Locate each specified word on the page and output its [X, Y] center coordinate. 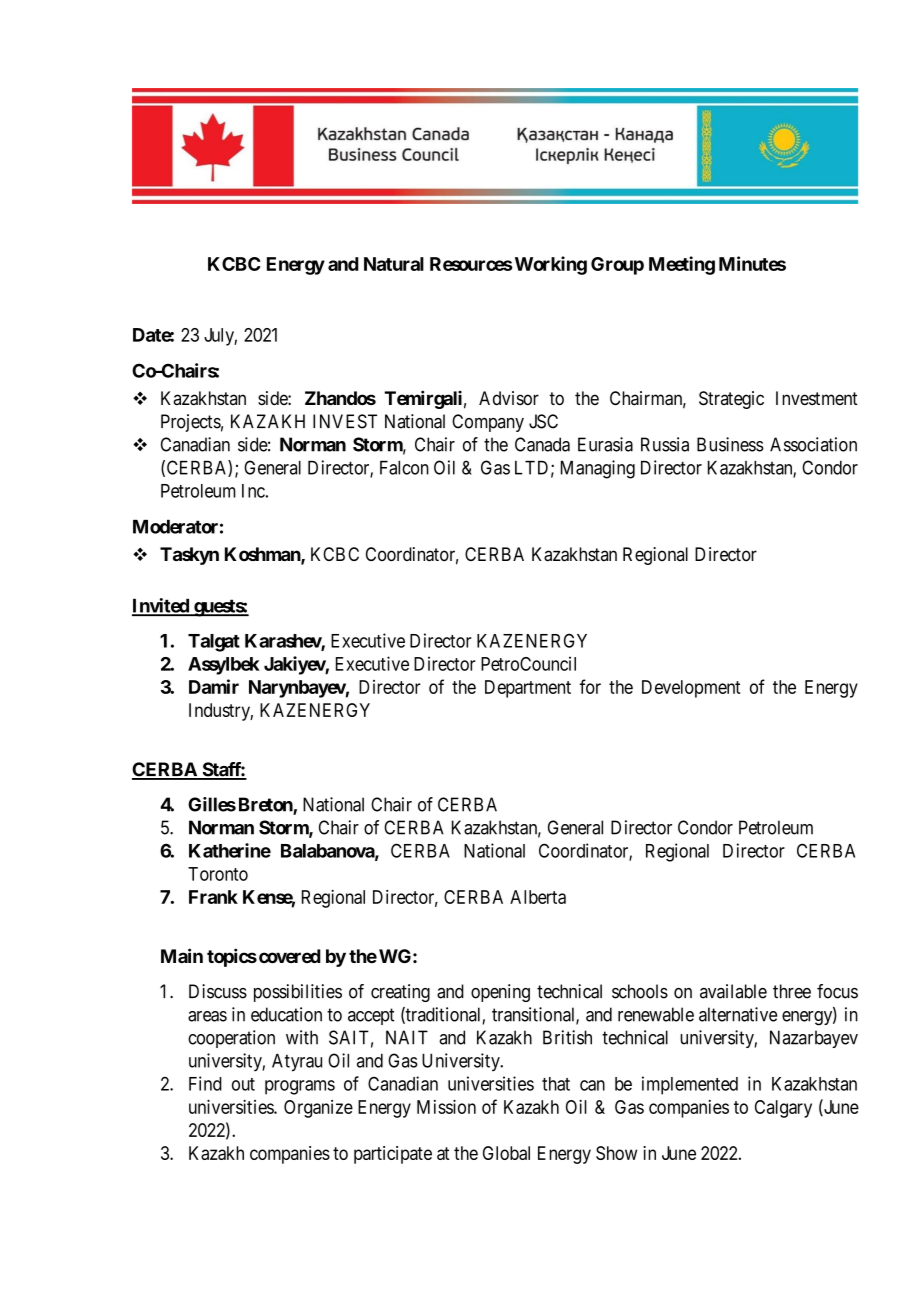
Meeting [682, 265]
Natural [394, 264]
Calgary [783, 1109]
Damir [214, 686]
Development [691, 689]
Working [549, 265]
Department [528, 689]
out [243, 1084]
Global [506, 1153]
